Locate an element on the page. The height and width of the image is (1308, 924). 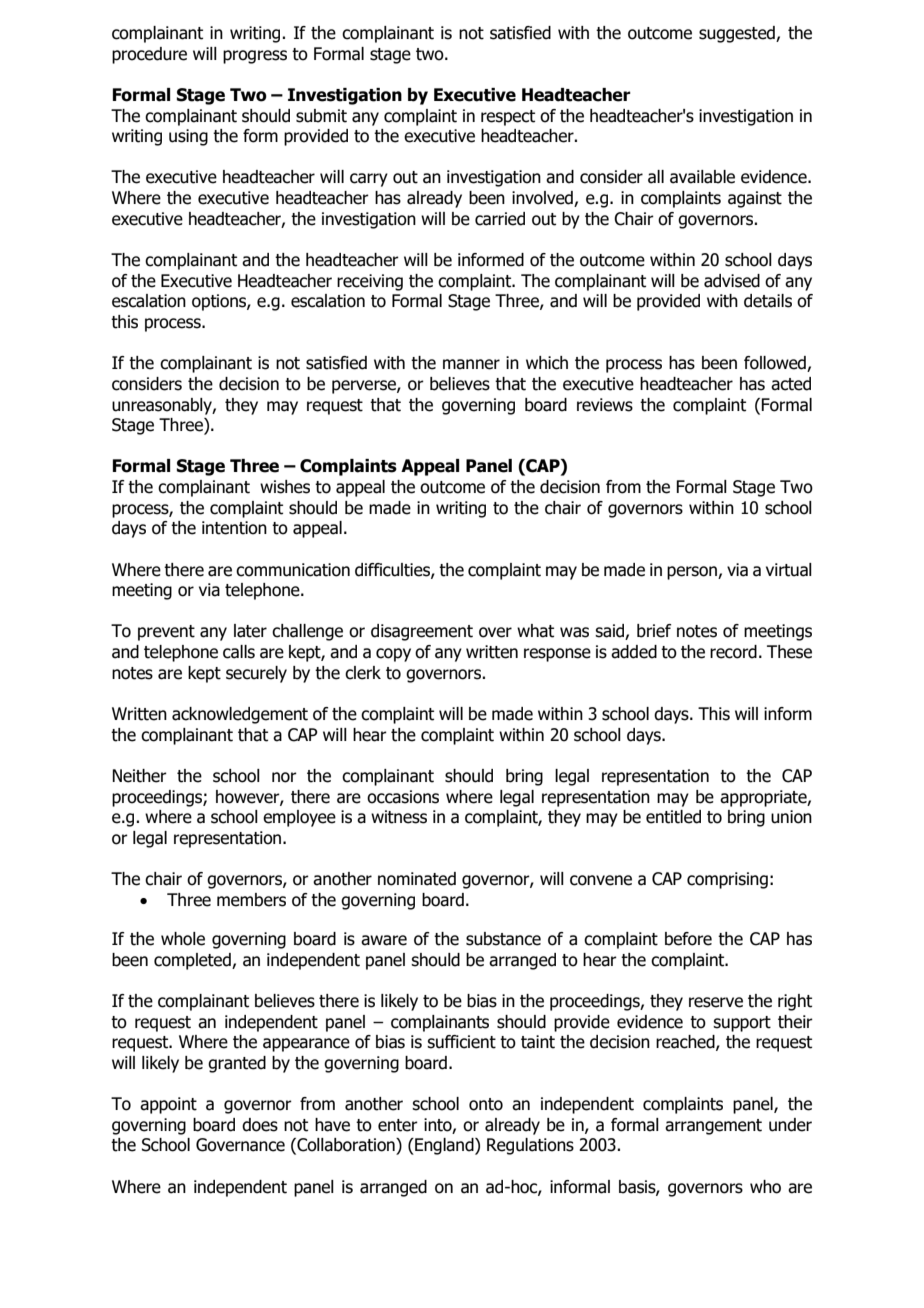
acted is located at coordinates (791, 384).
